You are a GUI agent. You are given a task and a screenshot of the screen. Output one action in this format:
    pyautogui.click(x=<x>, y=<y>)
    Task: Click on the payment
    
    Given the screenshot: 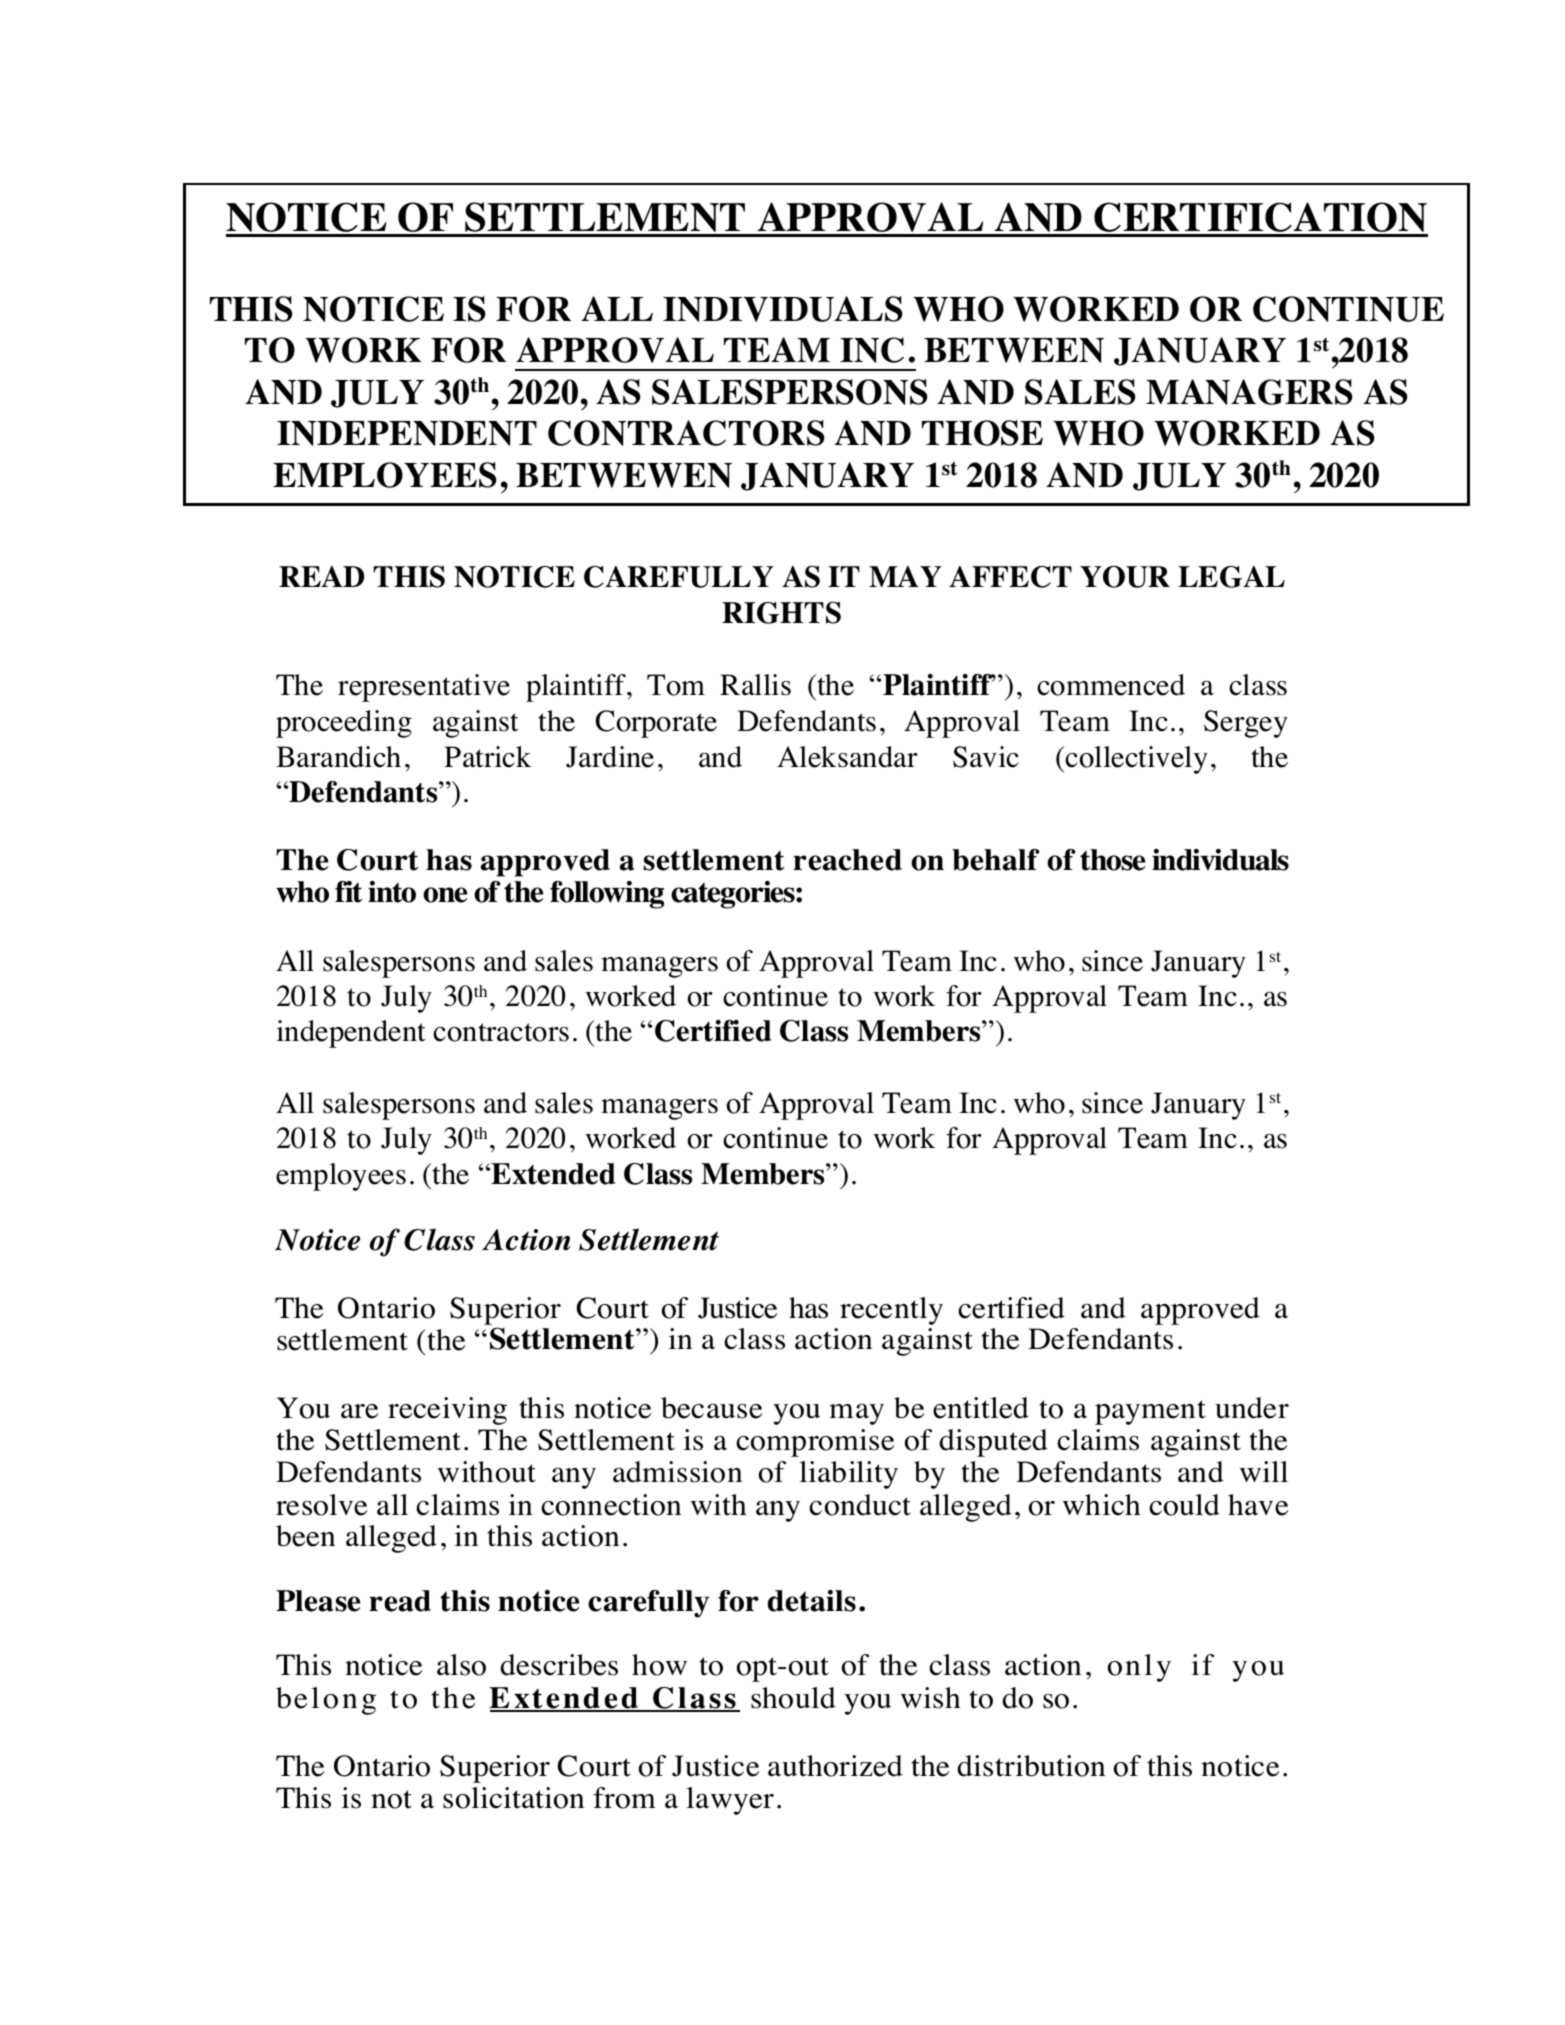 What is the action you would take?
    pyautogui.click(x=1150, y=1412)
